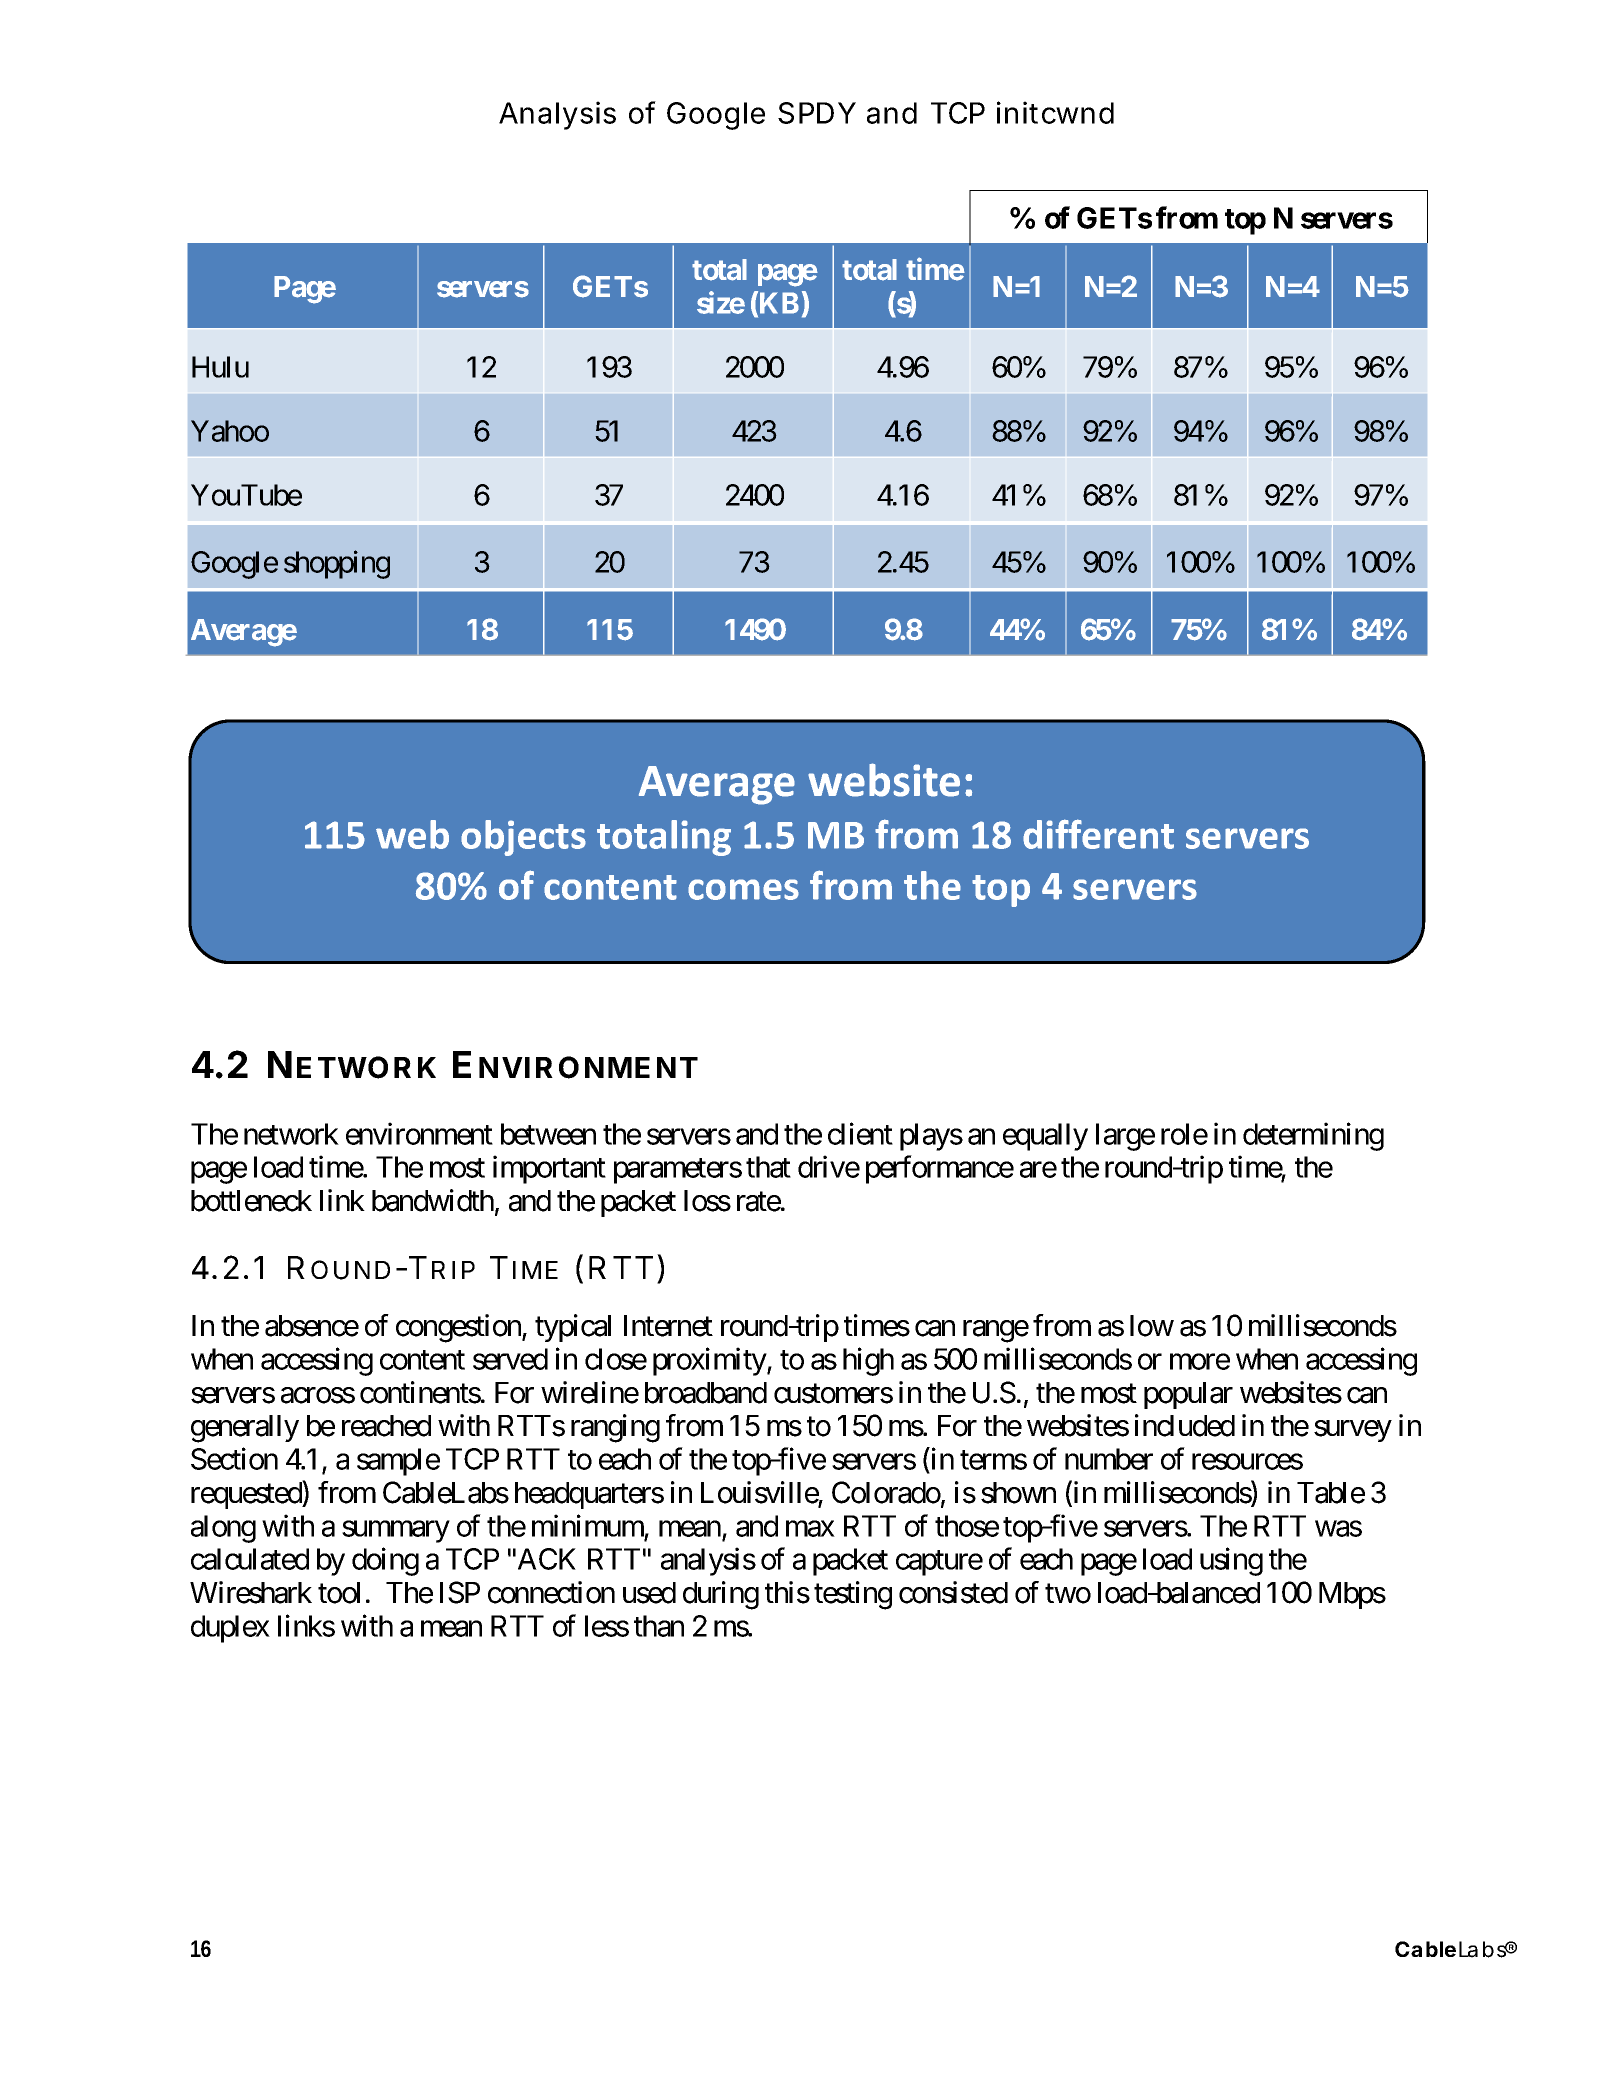  What do you see at coordinates (220, 367) in the screenshot?
I see `Hulu` at bounding box center [220, 367].
